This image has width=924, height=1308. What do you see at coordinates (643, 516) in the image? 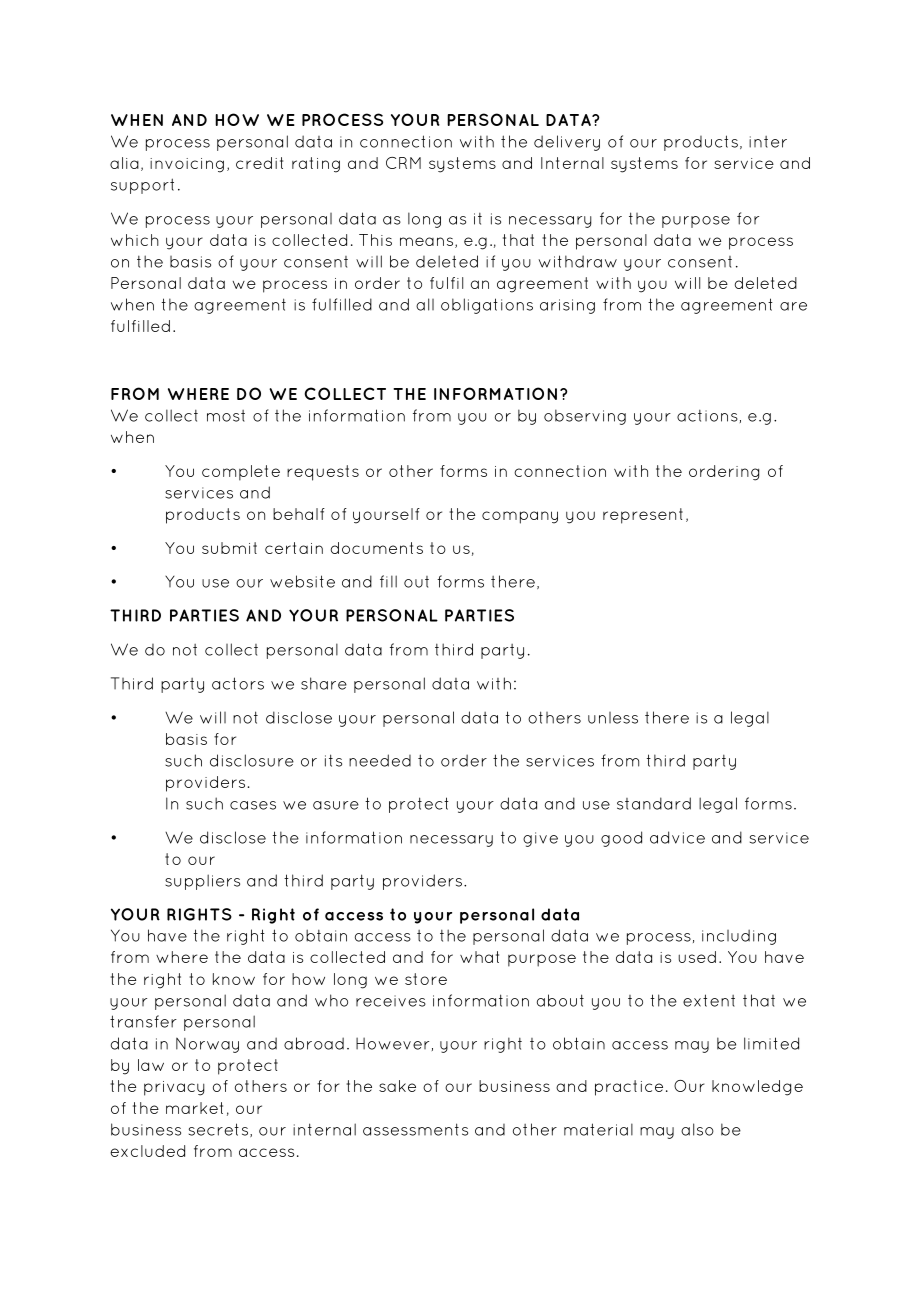
I see `represent` at bounding box center [643, 516].
